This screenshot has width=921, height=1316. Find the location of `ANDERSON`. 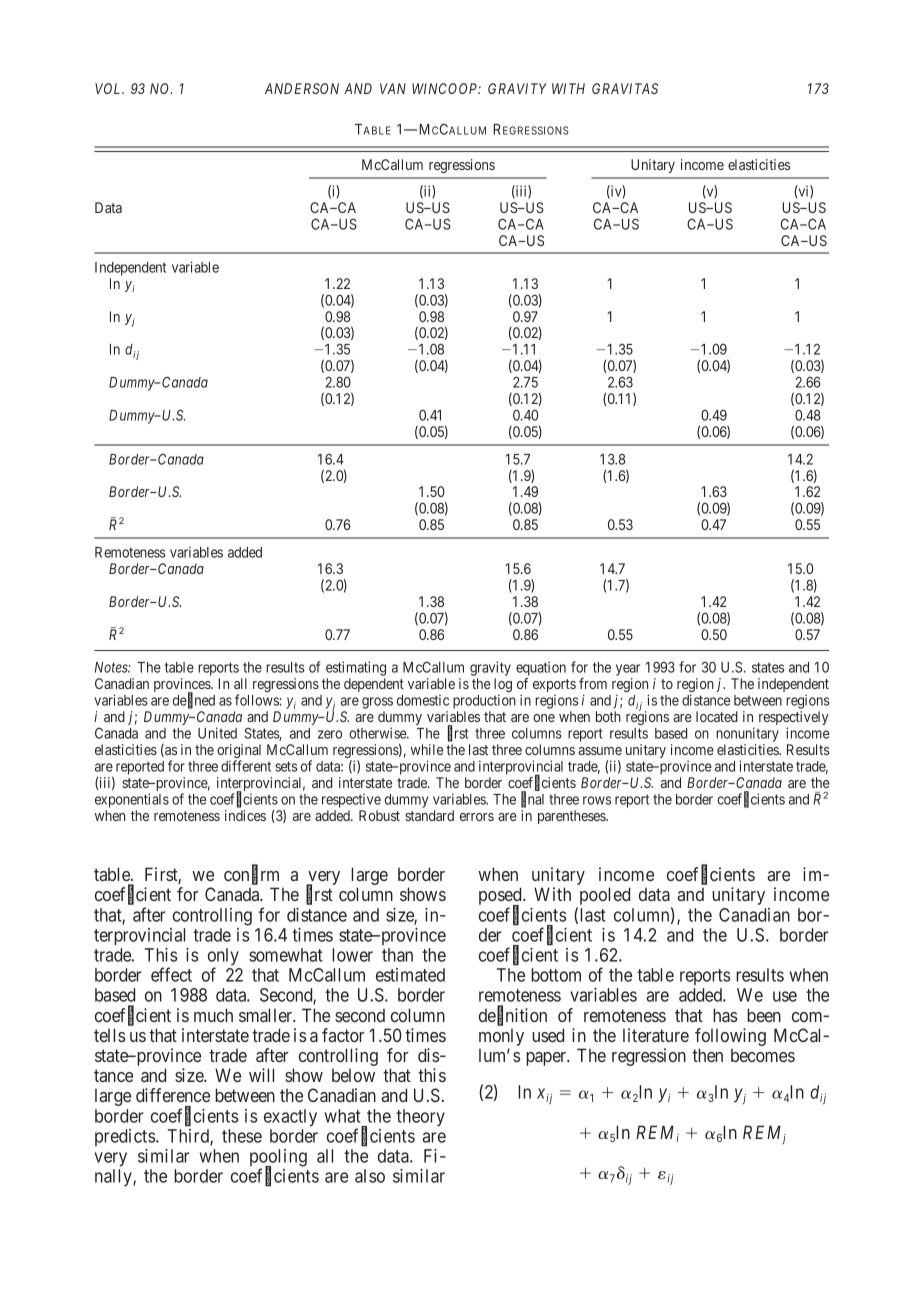

ANDERSON is located at coordinates (302, 88).
